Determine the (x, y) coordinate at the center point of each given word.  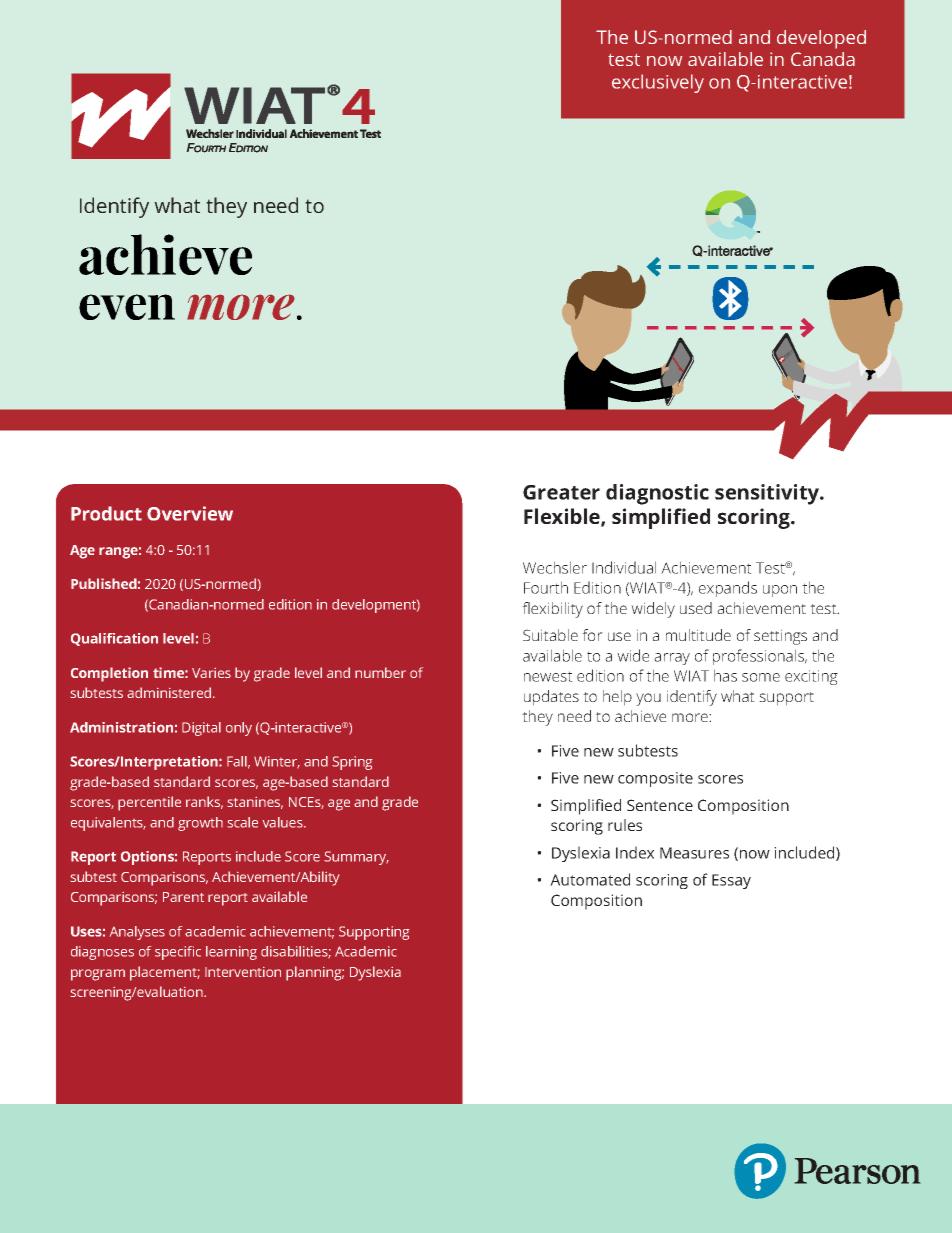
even (127, 307)
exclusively (658, 83)
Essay (731, 881)
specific (178, 953)
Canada (823, 59)
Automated (590, 879)
